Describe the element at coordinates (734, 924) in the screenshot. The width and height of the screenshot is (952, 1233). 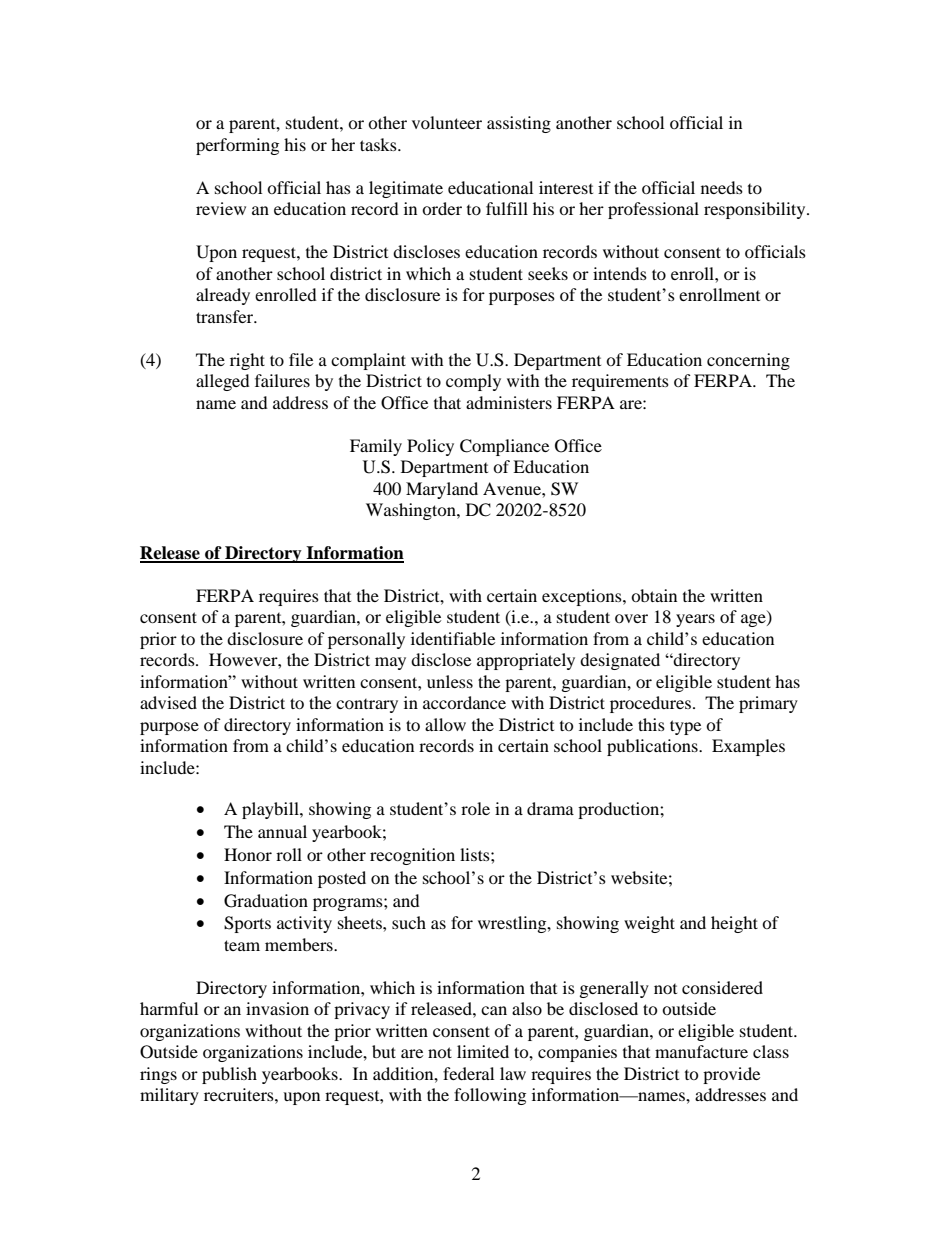
I see `height` at that location.
